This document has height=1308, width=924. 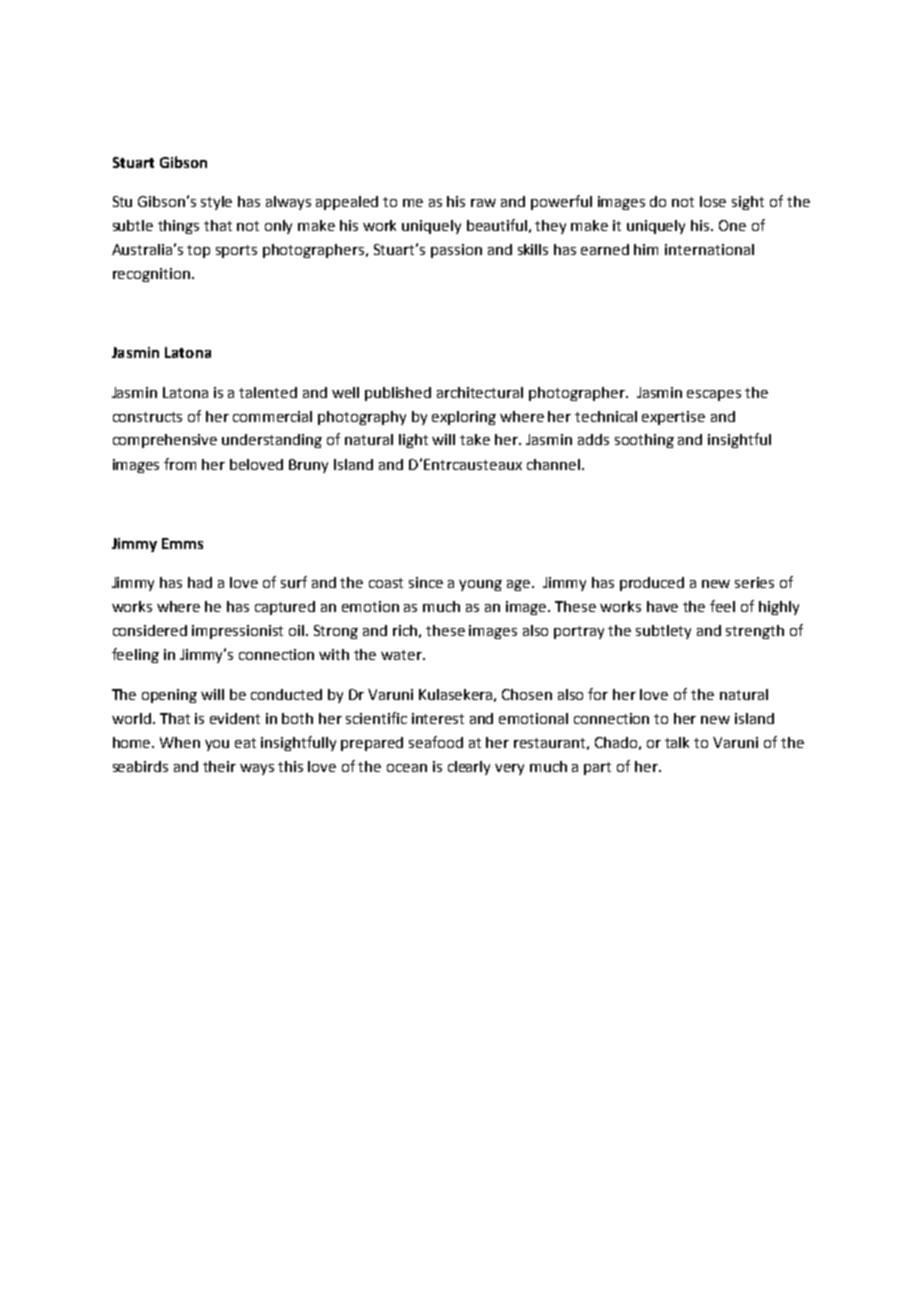 I want to click on produced, so click(x=652, y=584).
